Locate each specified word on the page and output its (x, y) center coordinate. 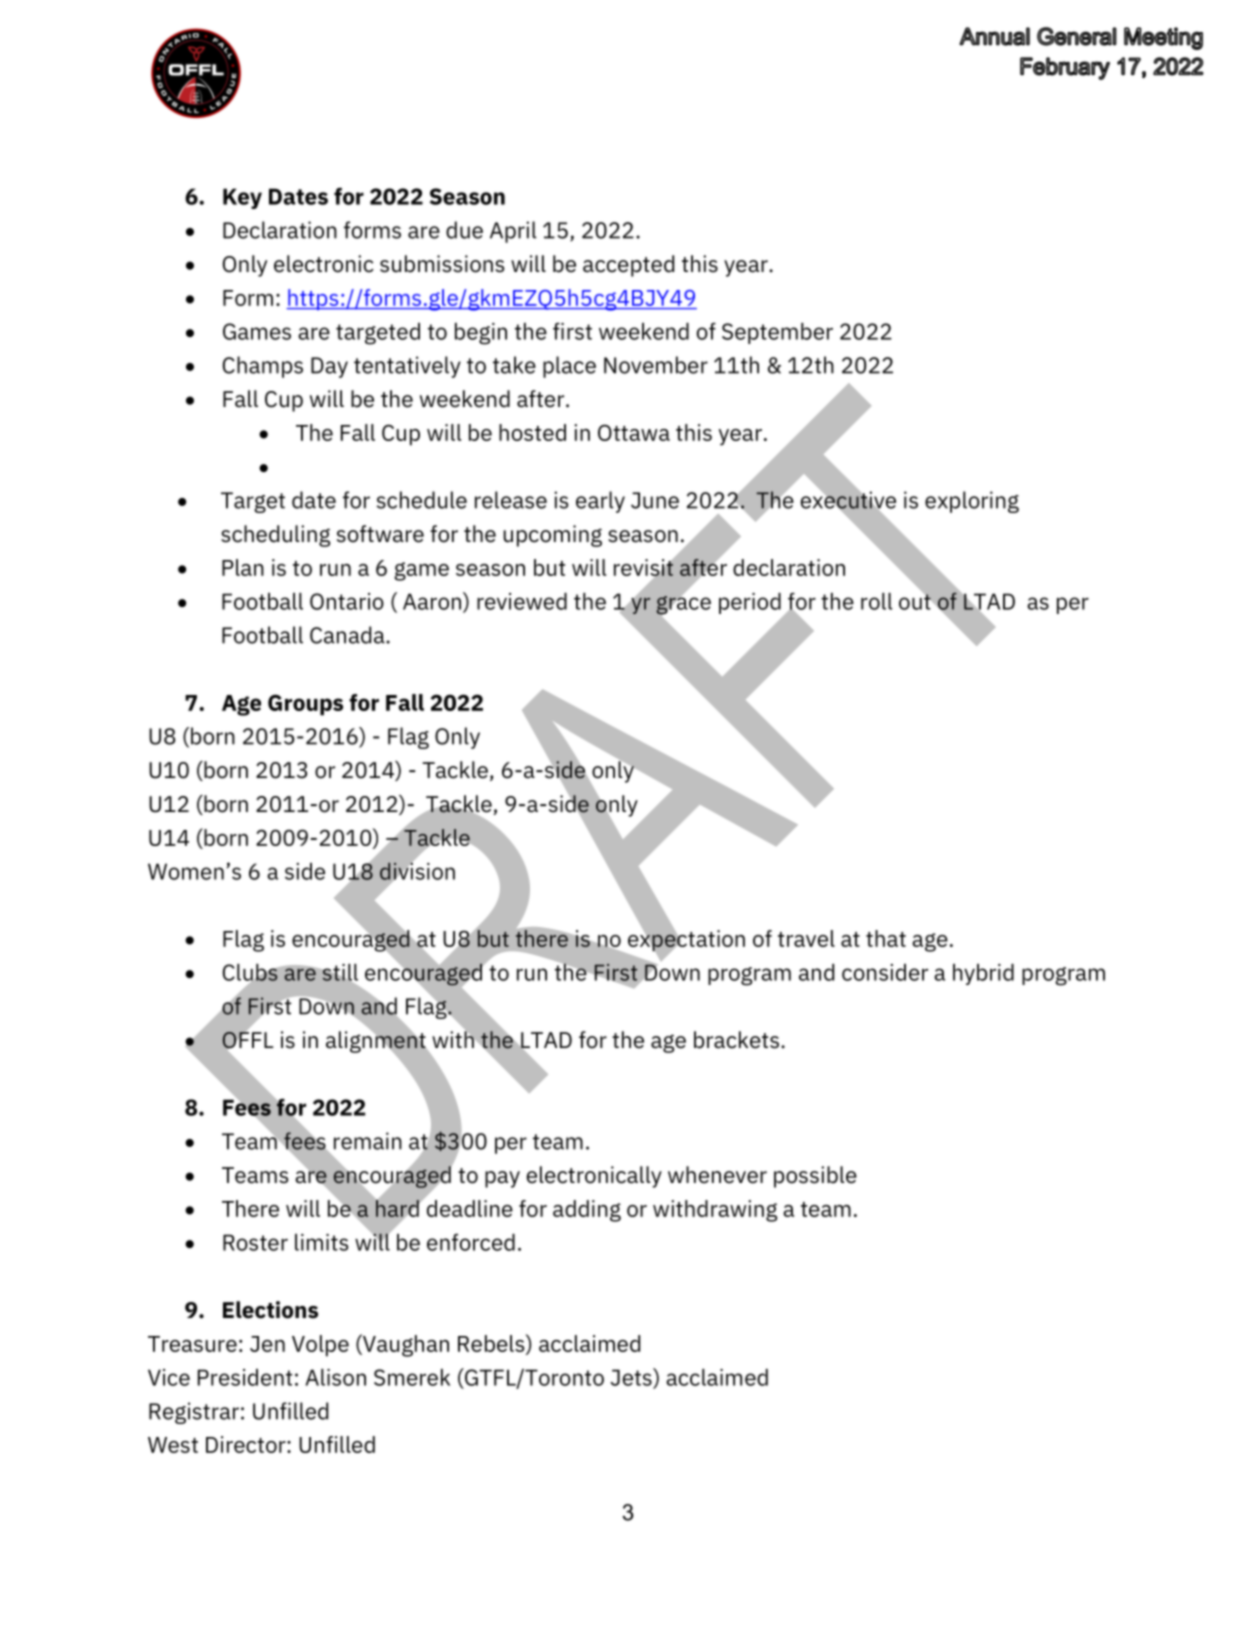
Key (242, 198)
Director (247, 1444)
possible (815, 1177)
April (513, 232)
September (777, 333)
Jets (632, 1377)
